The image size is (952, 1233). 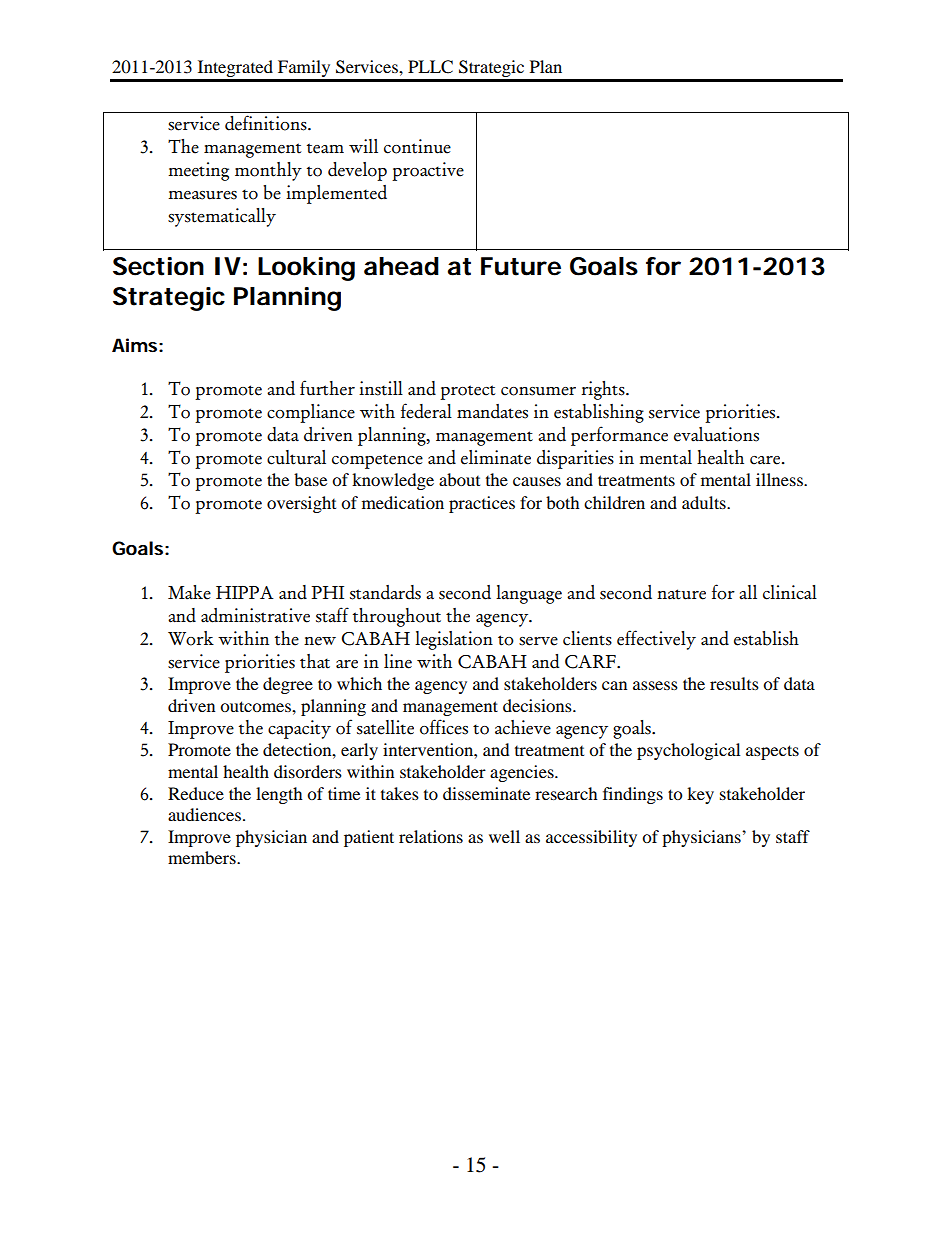 I want to click on continue, so click(x=417, y=146).
